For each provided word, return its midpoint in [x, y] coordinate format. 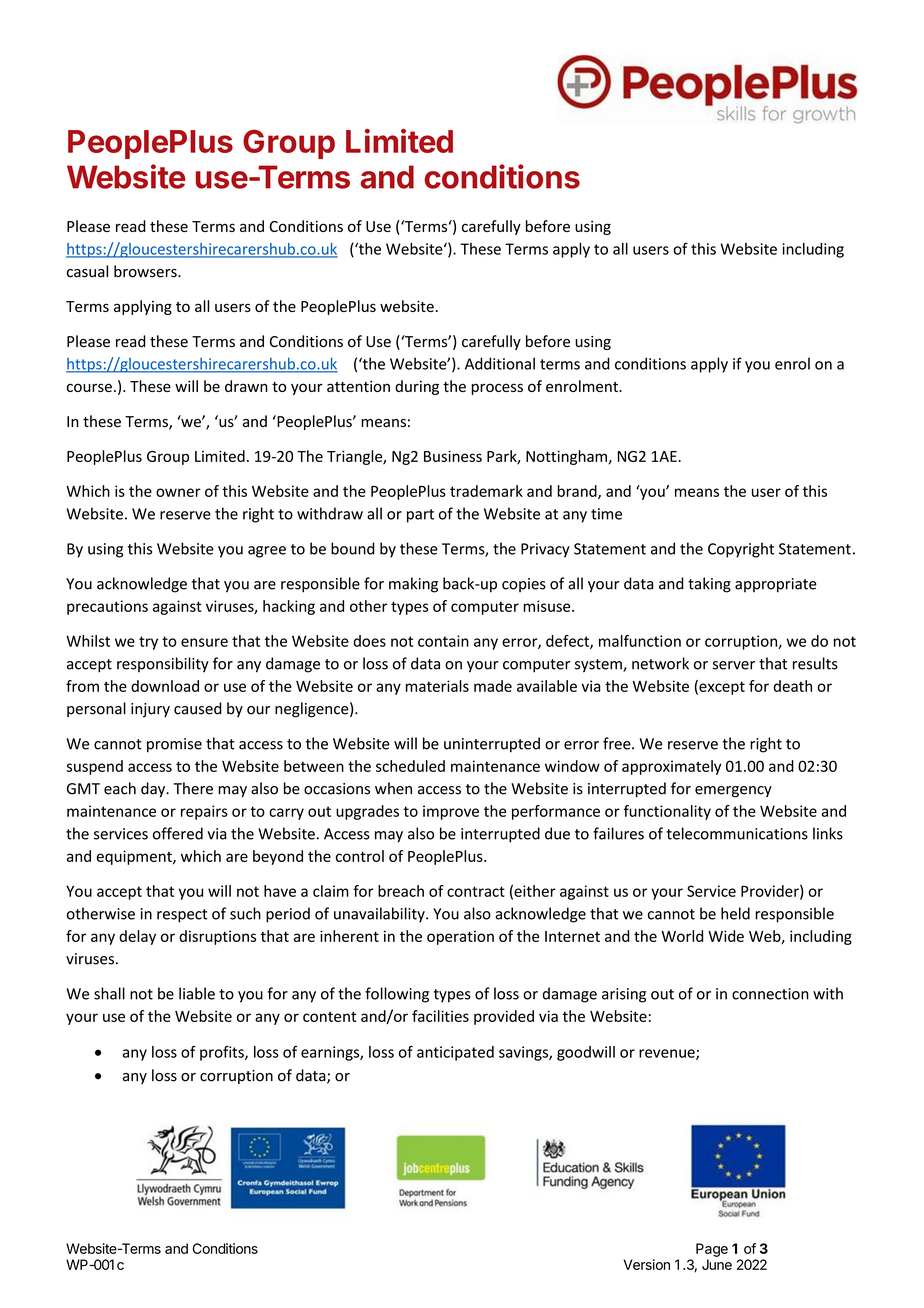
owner [178, 492]
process [497, 389]
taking [709, 585]
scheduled [410, 766]
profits [223, 1053]
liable [197, 993]
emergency [733, 792]
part [420, 516]
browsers [146, 271]
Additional [500, 363]
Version [646, 1264]
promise [174, 745]
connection [770, 994]
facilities [440, 1016]
